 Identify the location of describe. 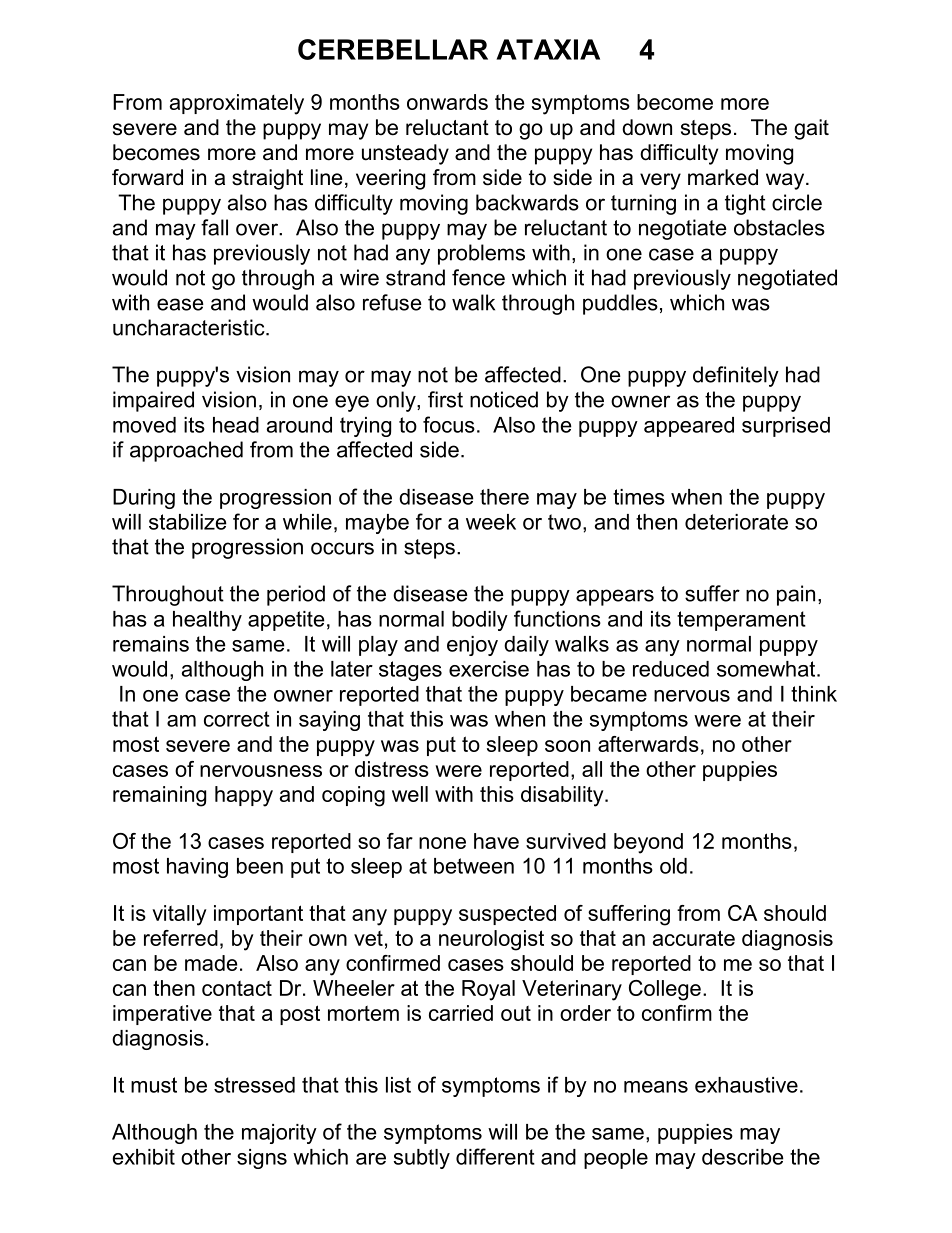
(743, 1157).
